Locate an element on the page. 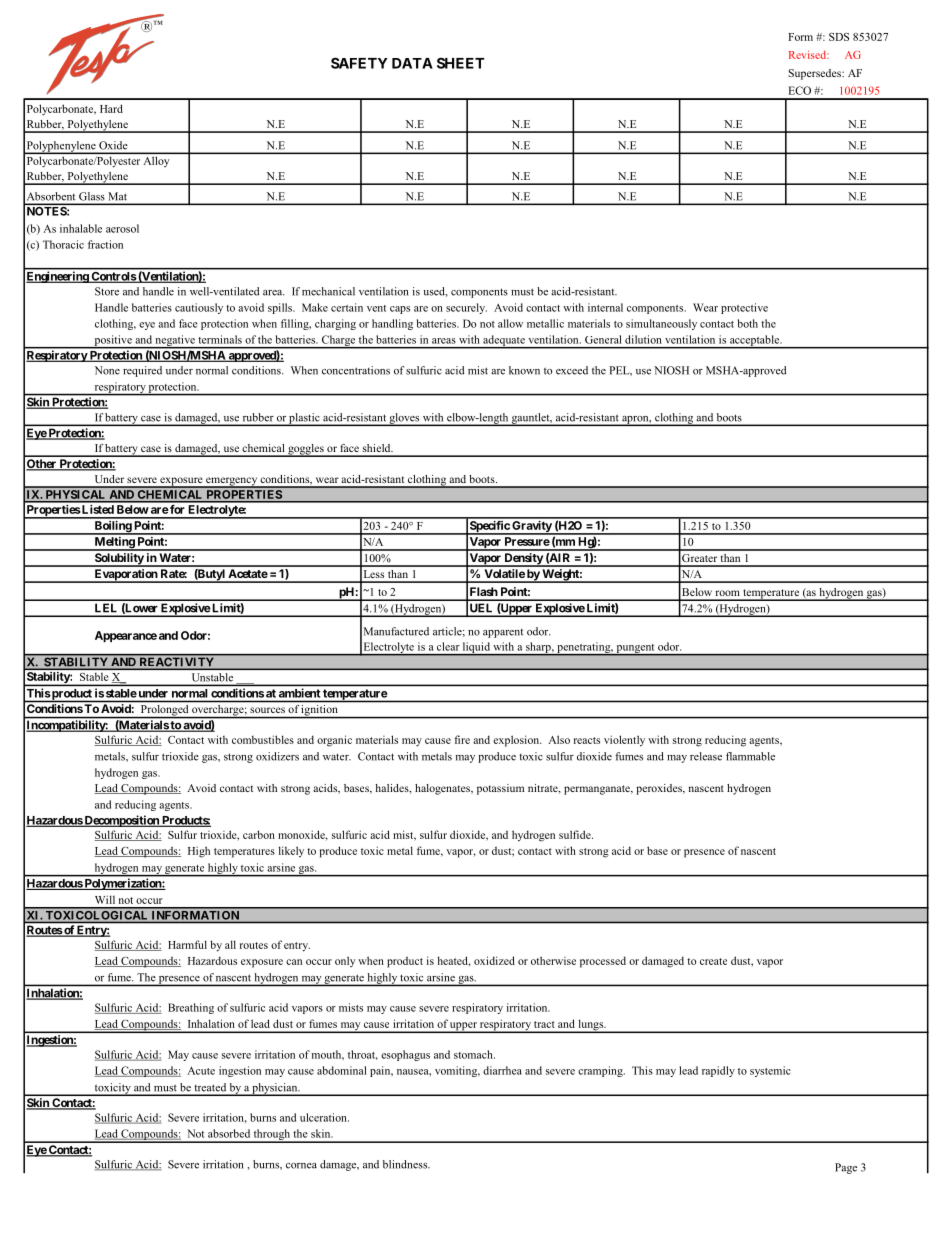 This document has width=952, height=1233. absorbed is located at coordinates (229, 1133).
